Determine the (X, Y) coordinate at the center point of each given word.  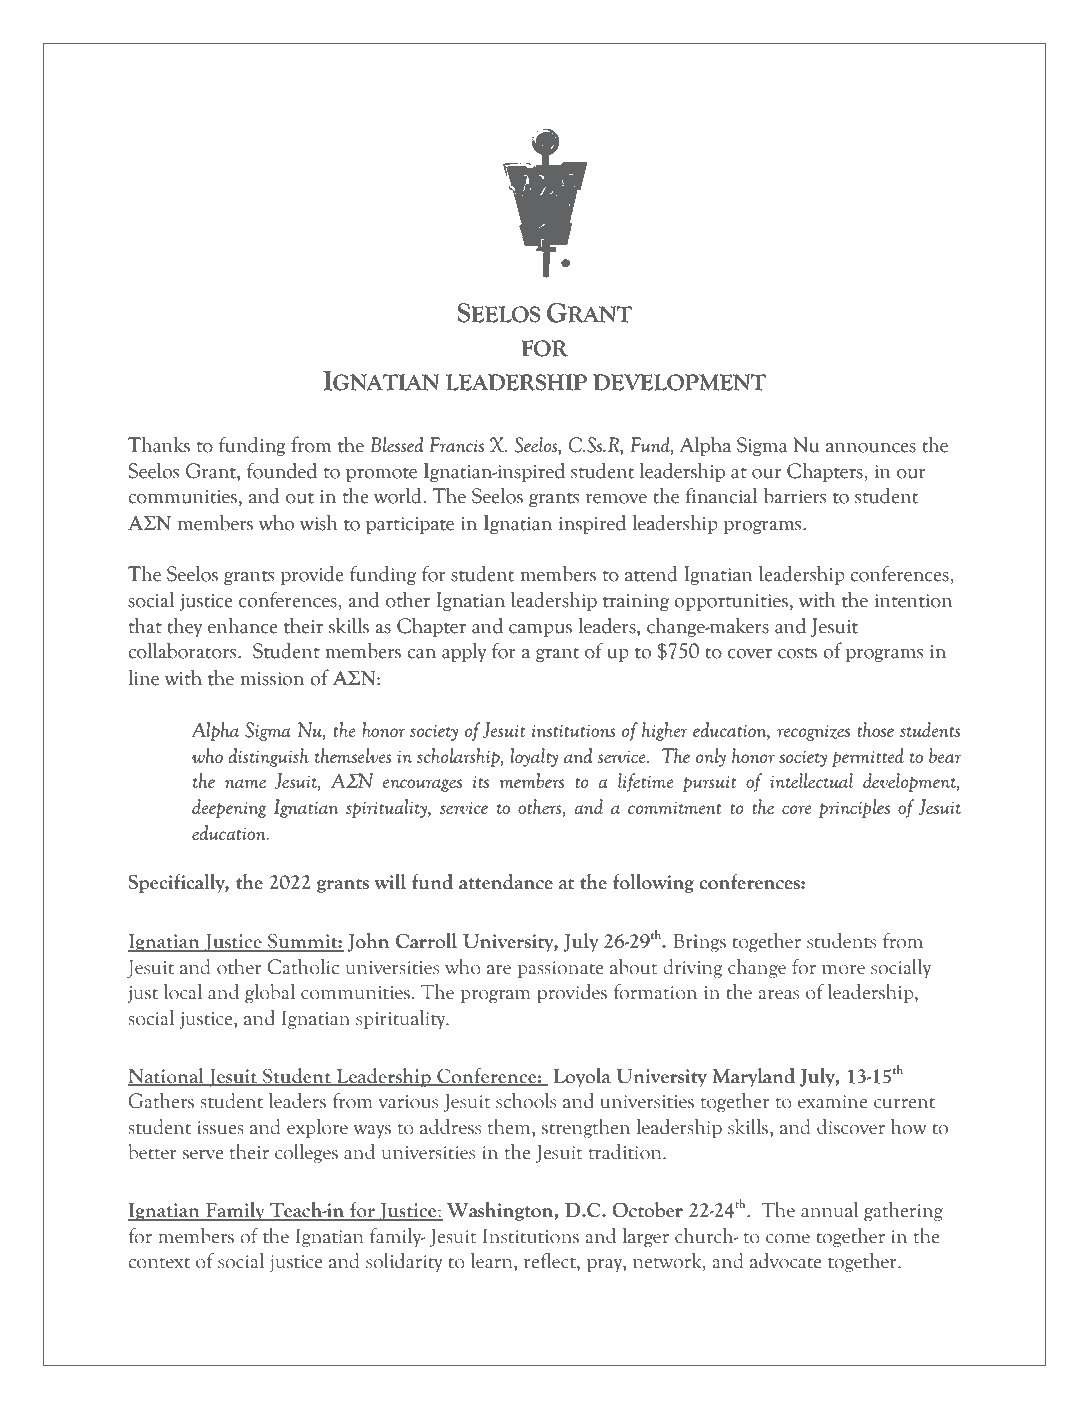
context (159, 1263)
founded (282, 470)
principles (854, 808)
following (653, 883)
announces (871, 448)
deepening (229, 808)
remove (616, 499)
